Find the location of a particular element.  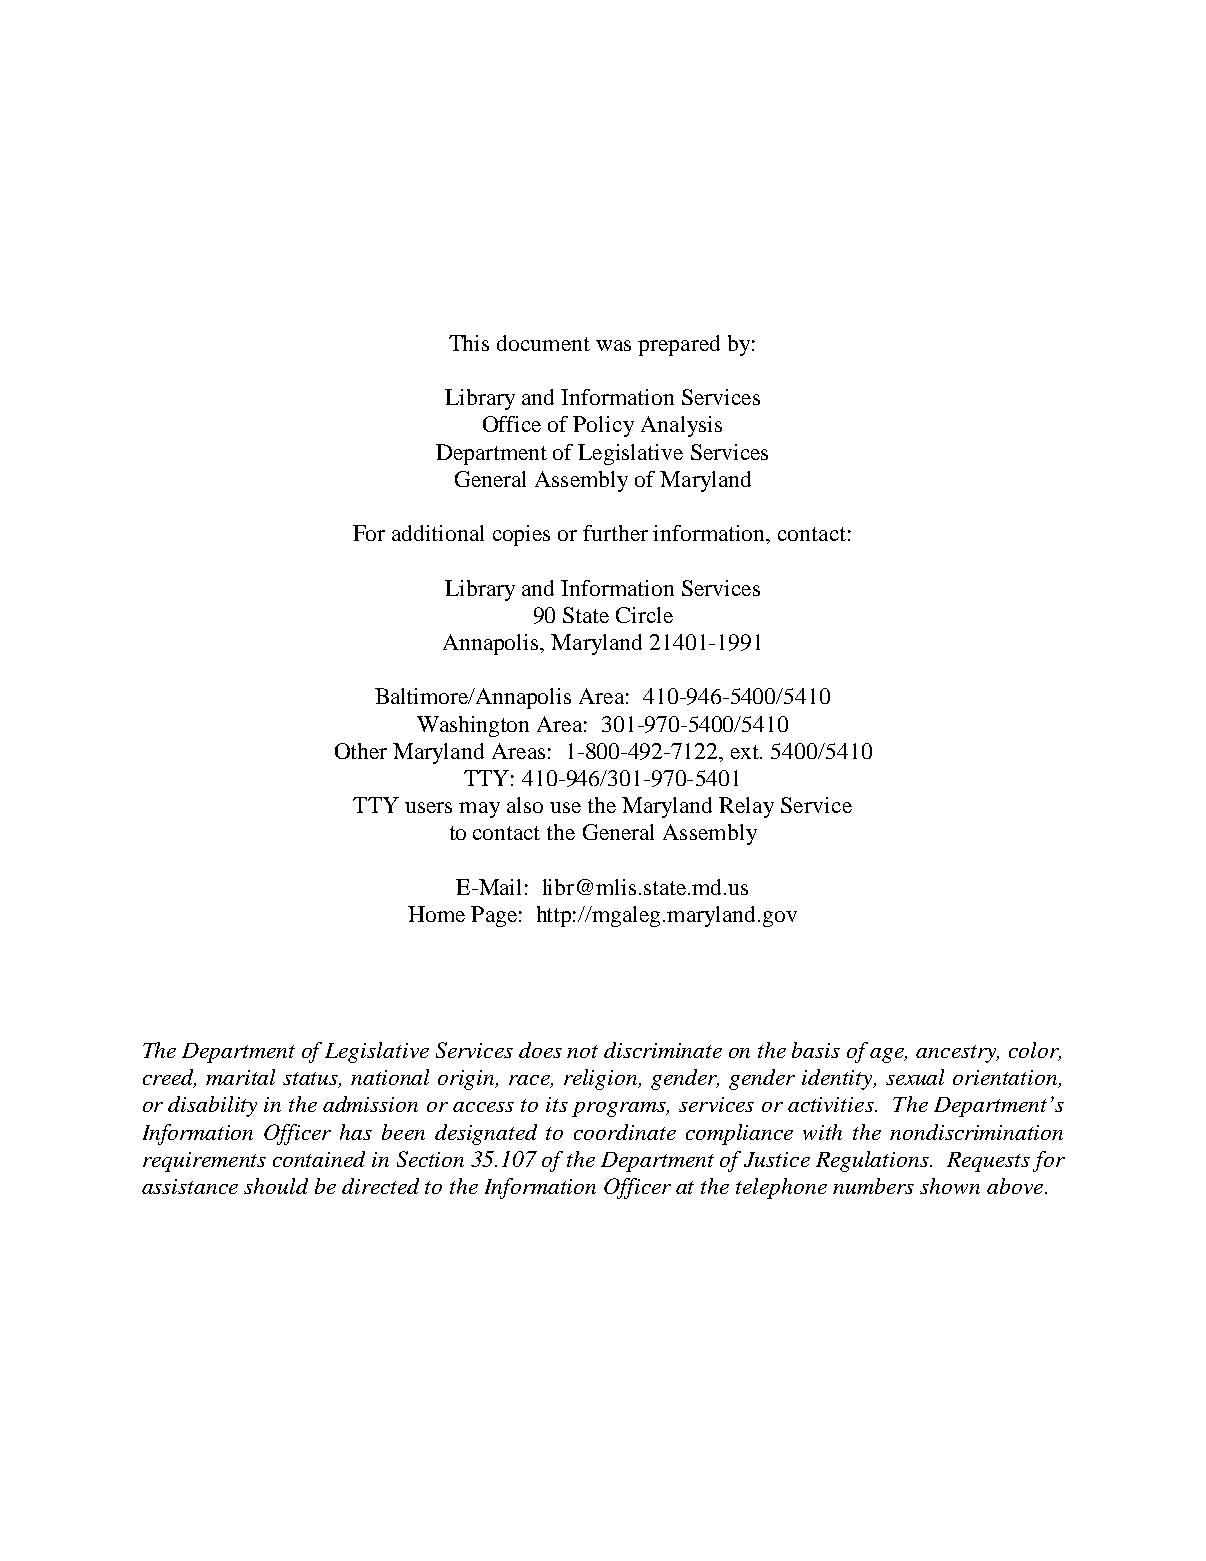

also is located at coordinates (525, 805).
